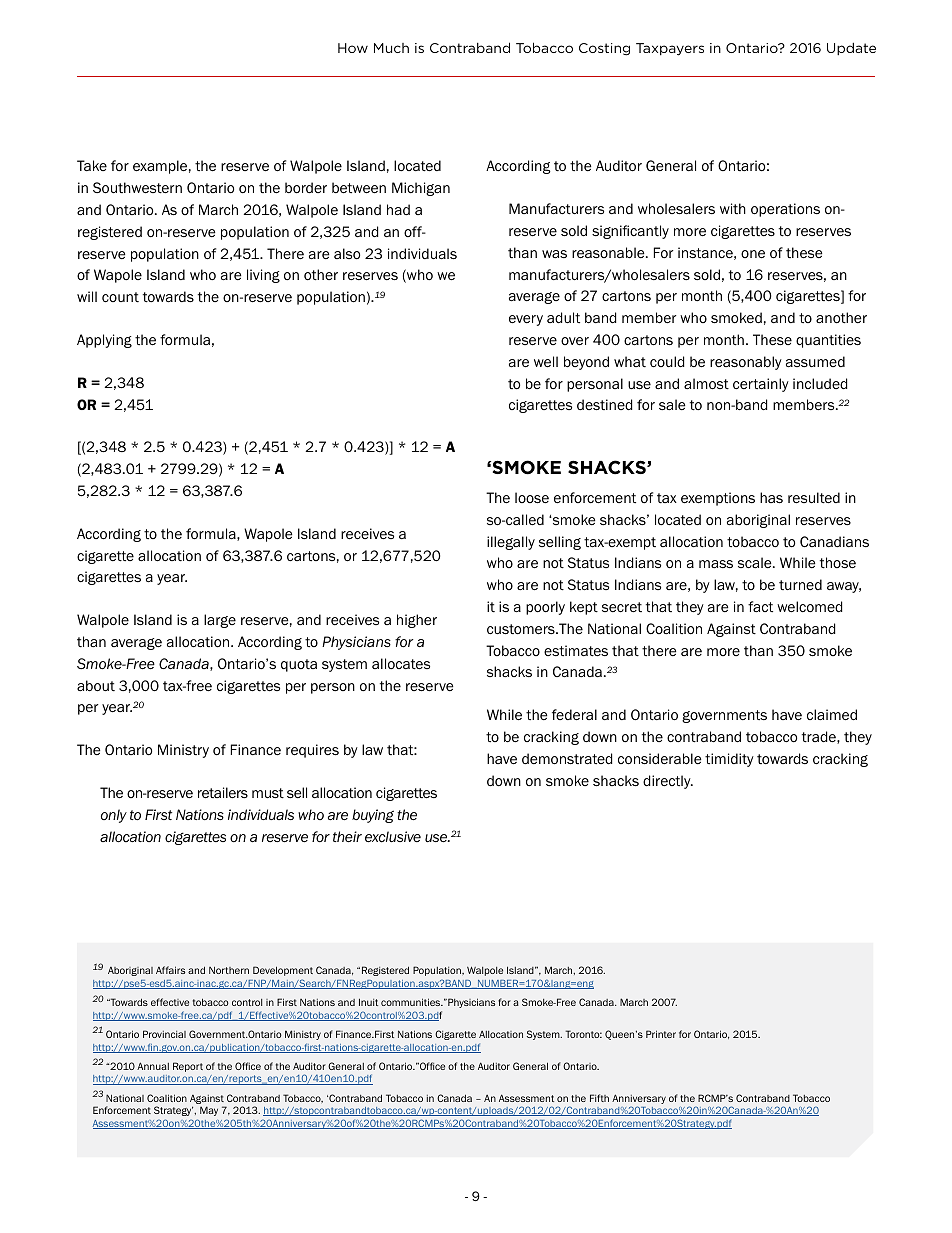 This page has height=1233, width=952. Describe the element at coordinates (729, 760) in the page. I see `timidity` at that location.
